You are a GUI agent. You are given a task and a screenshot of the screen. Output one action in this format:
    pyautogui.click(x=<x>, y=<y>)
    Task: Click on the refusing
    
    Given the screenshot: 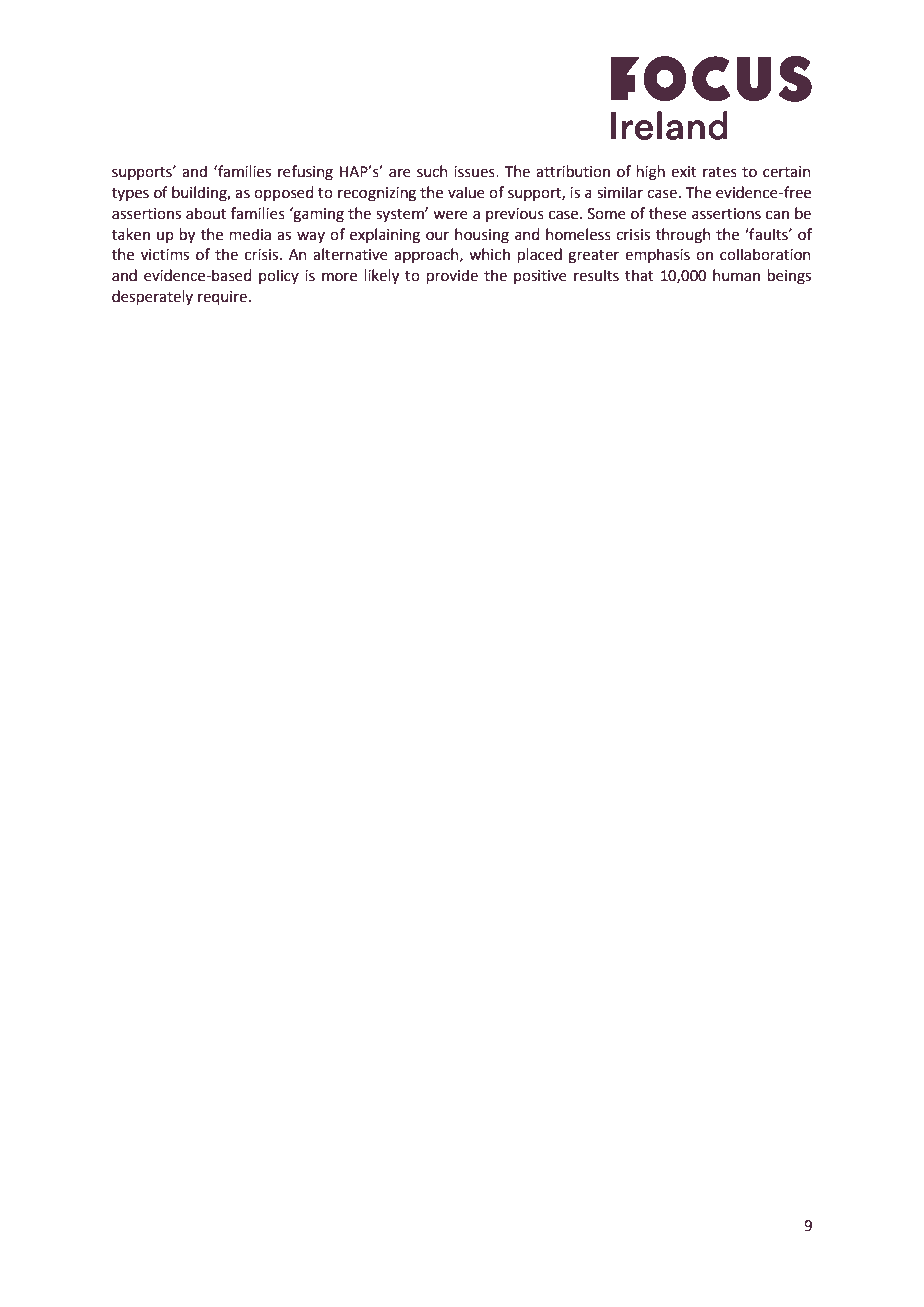 What is the action you would take?
    pyautogui.click(x=305, y=173)
